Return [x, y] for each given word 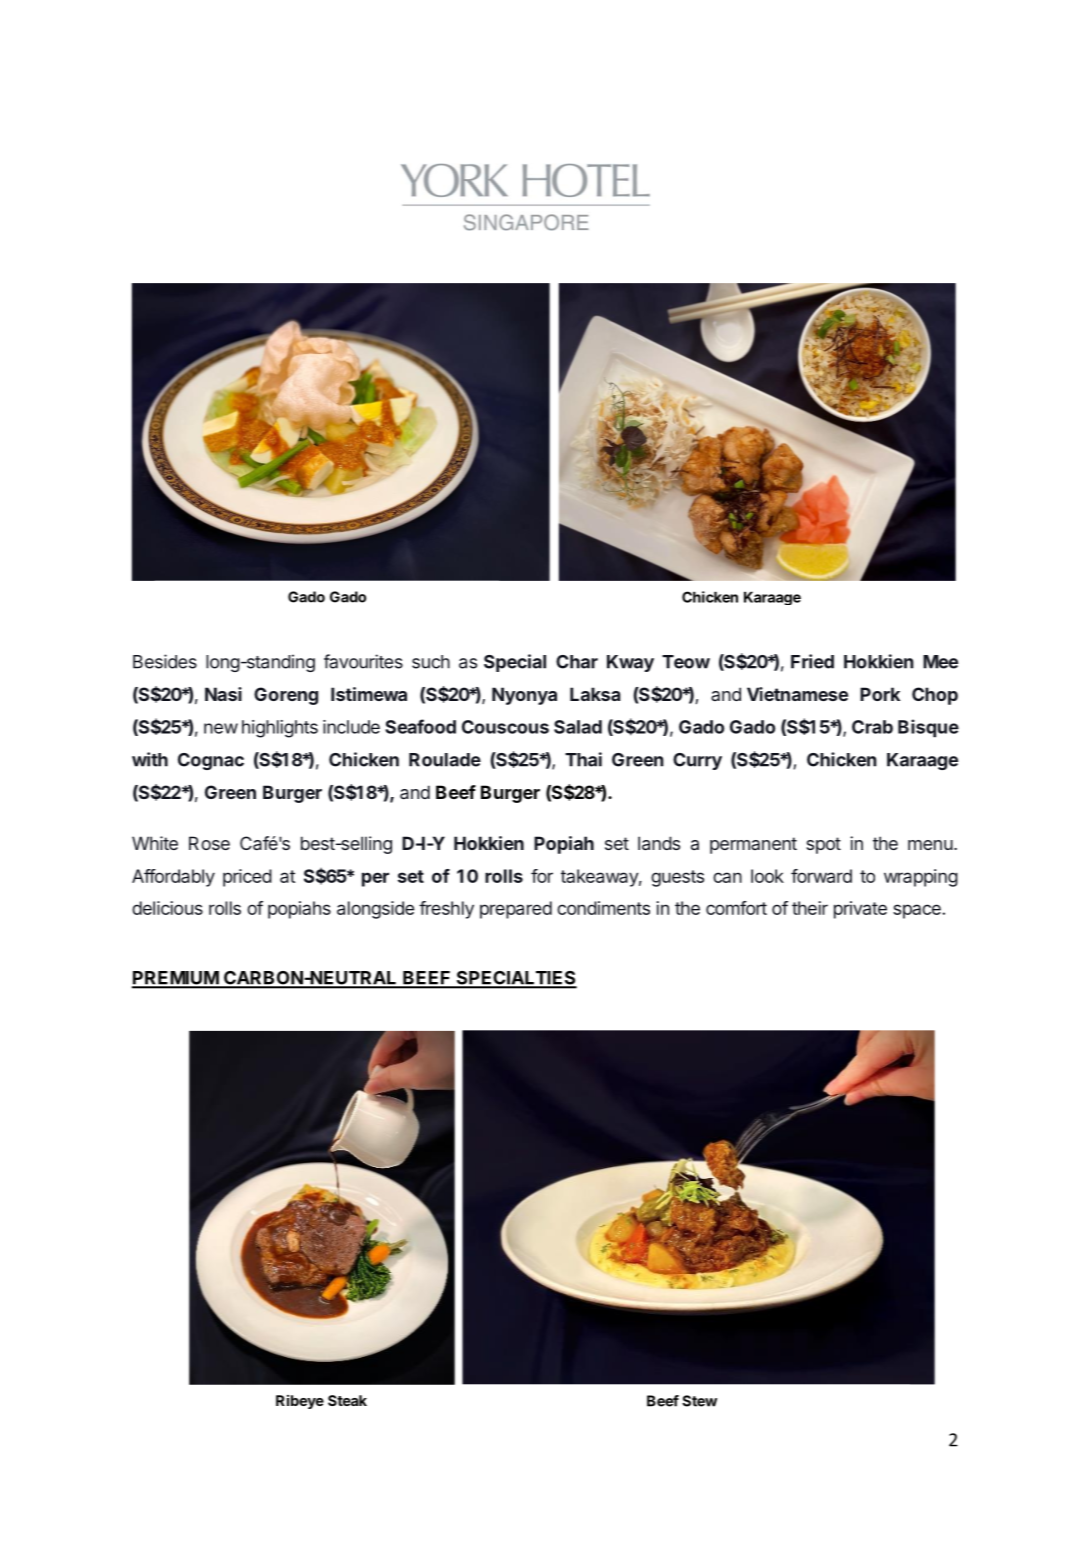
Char [577, 662]
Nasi [223, 694]
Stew [699, 1401]
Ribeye [300, 1402]
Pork [880, 694]
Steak [347, 1400]
